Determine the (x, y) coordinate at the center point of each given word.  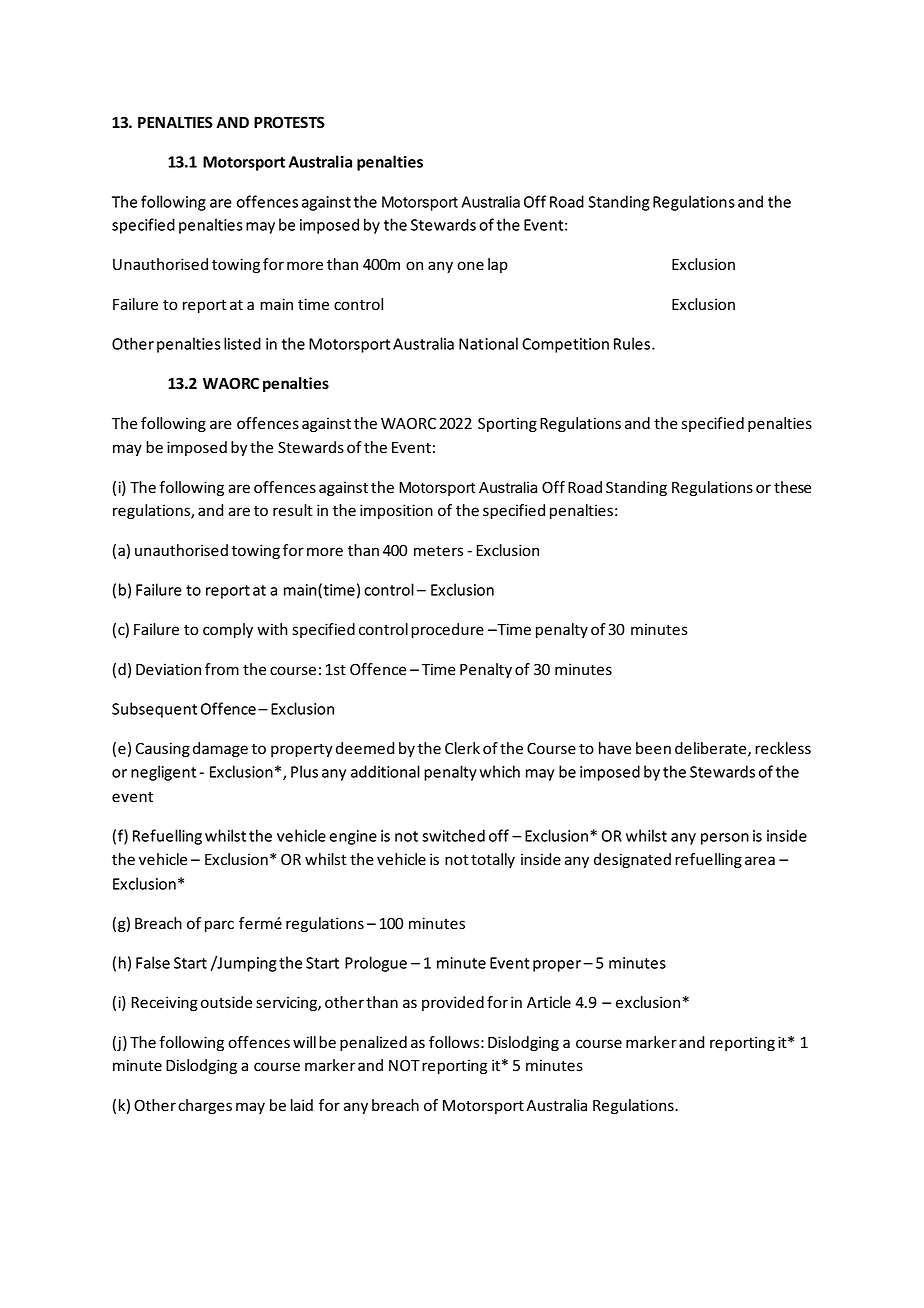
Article (549, 1002)
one (470, 266)
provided (453, 1003)
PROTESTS (289, 122)
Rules (633, 343)
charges (205, 1106)
